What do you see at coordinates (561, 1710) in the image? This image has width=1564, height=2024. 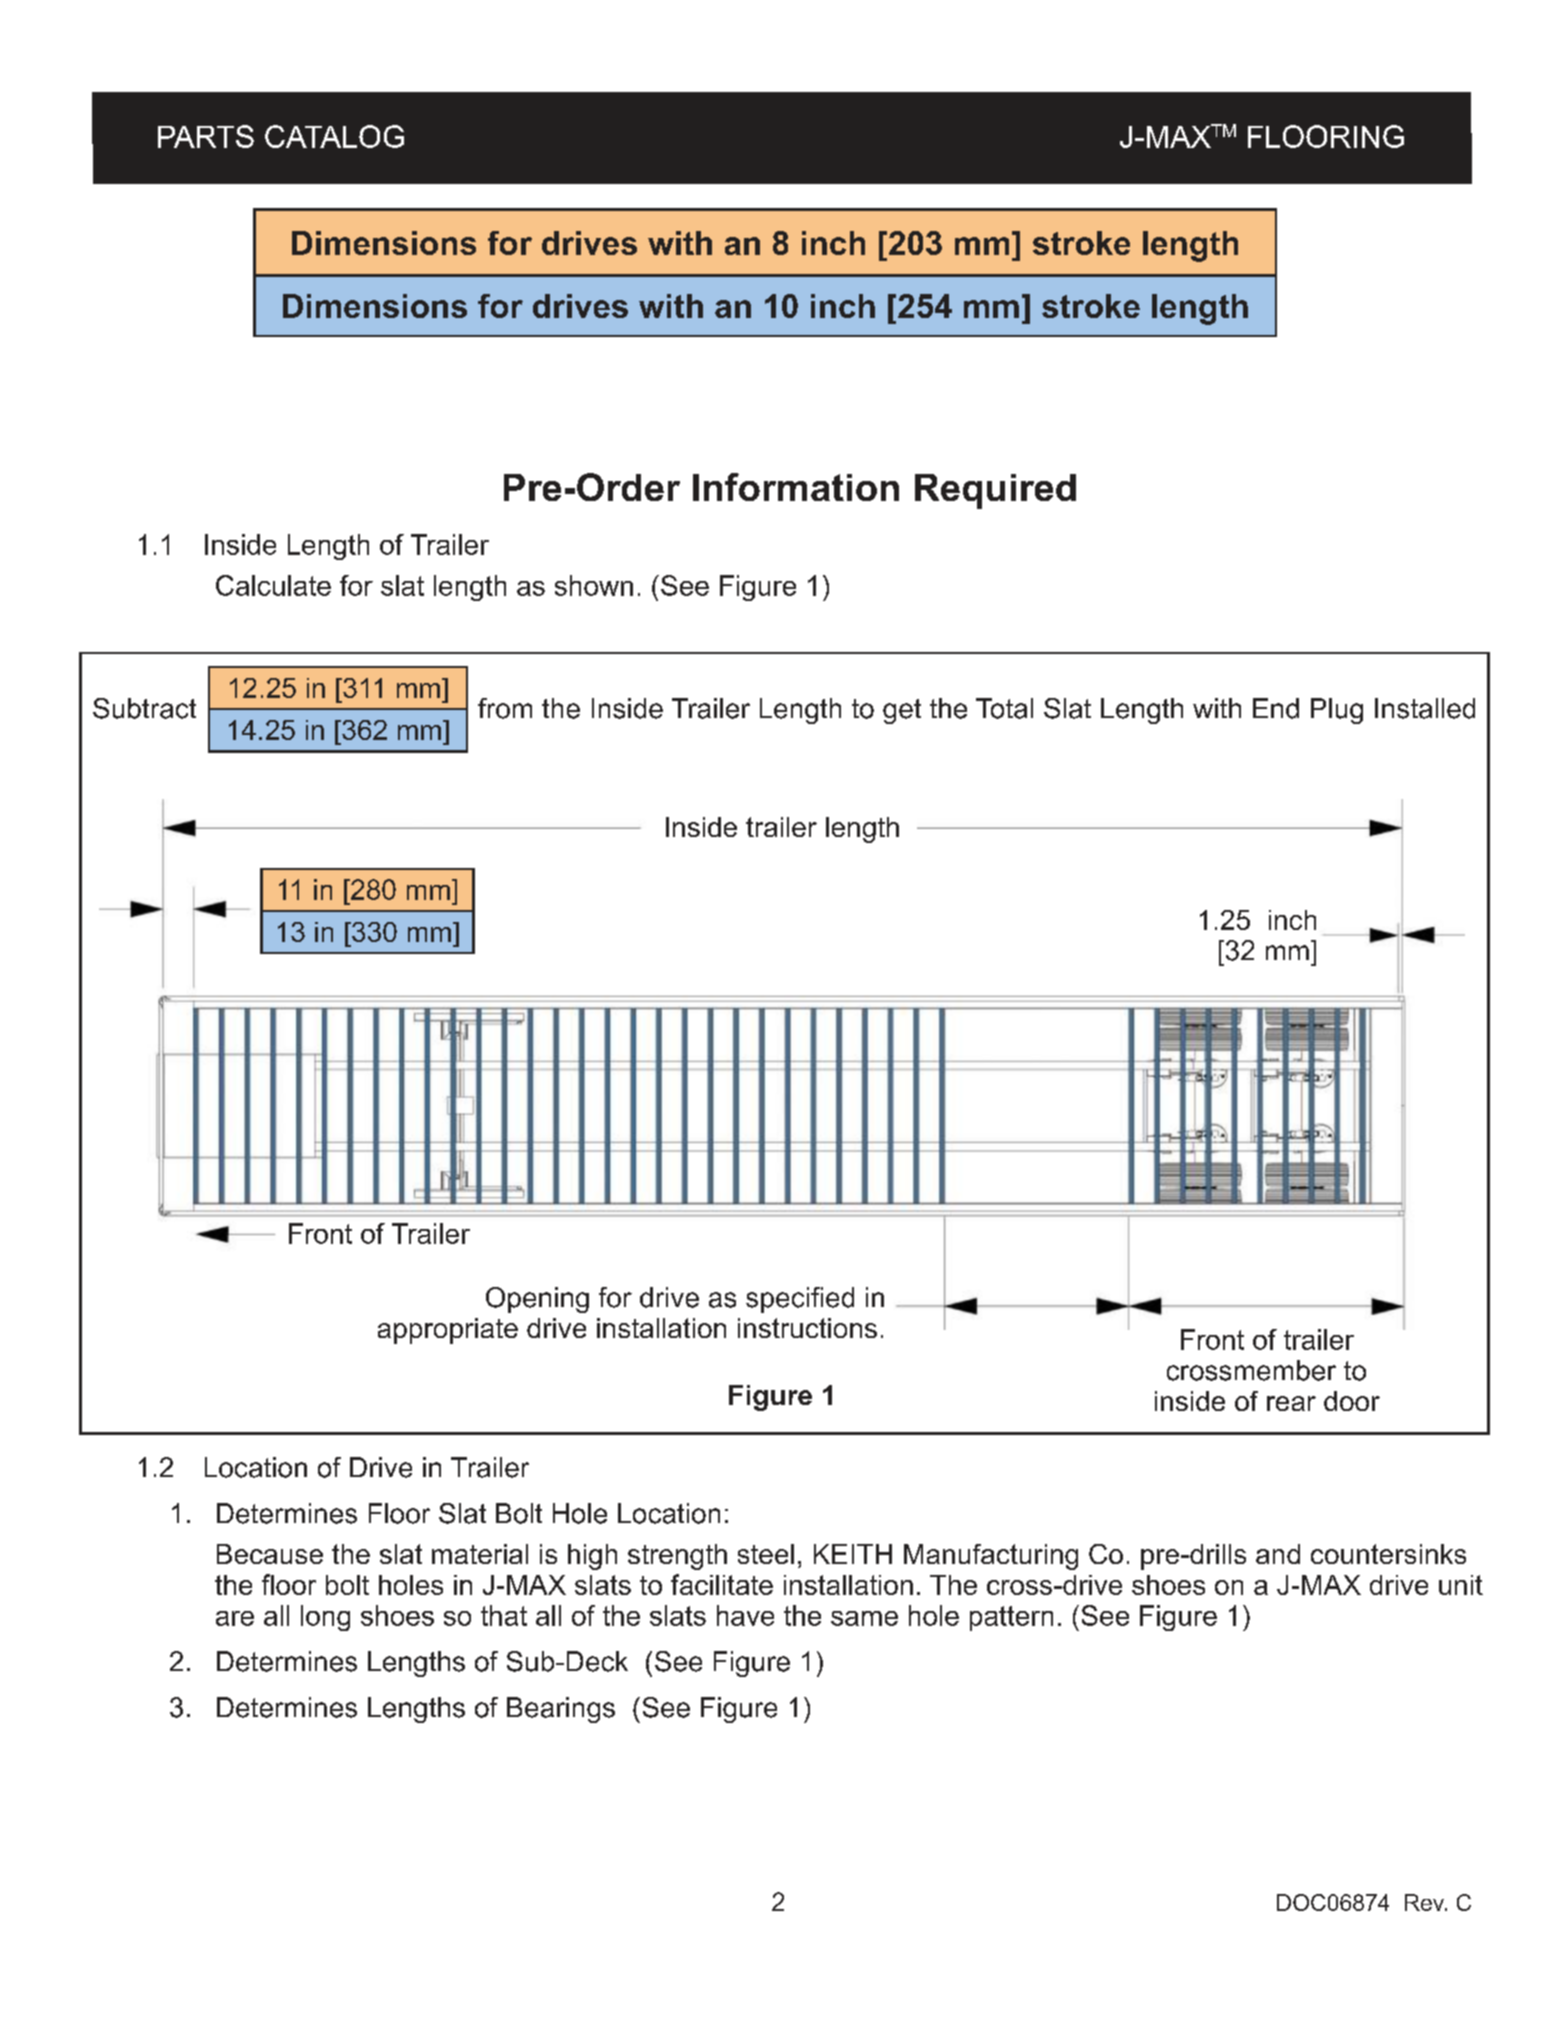 I see `Bearings` at bounding box center [561, 1710].
